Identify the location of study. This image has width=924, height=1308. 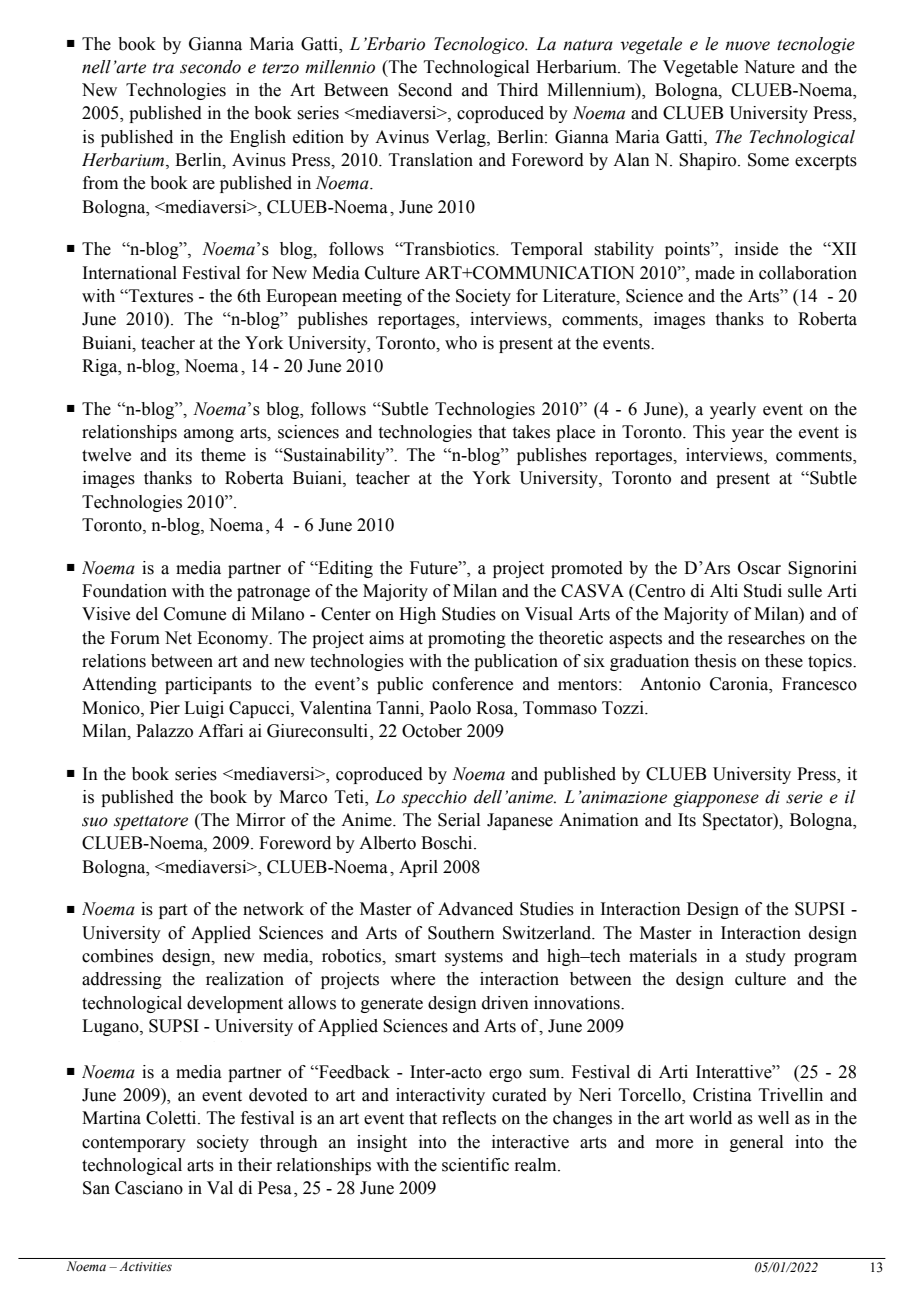
(766, 957).
